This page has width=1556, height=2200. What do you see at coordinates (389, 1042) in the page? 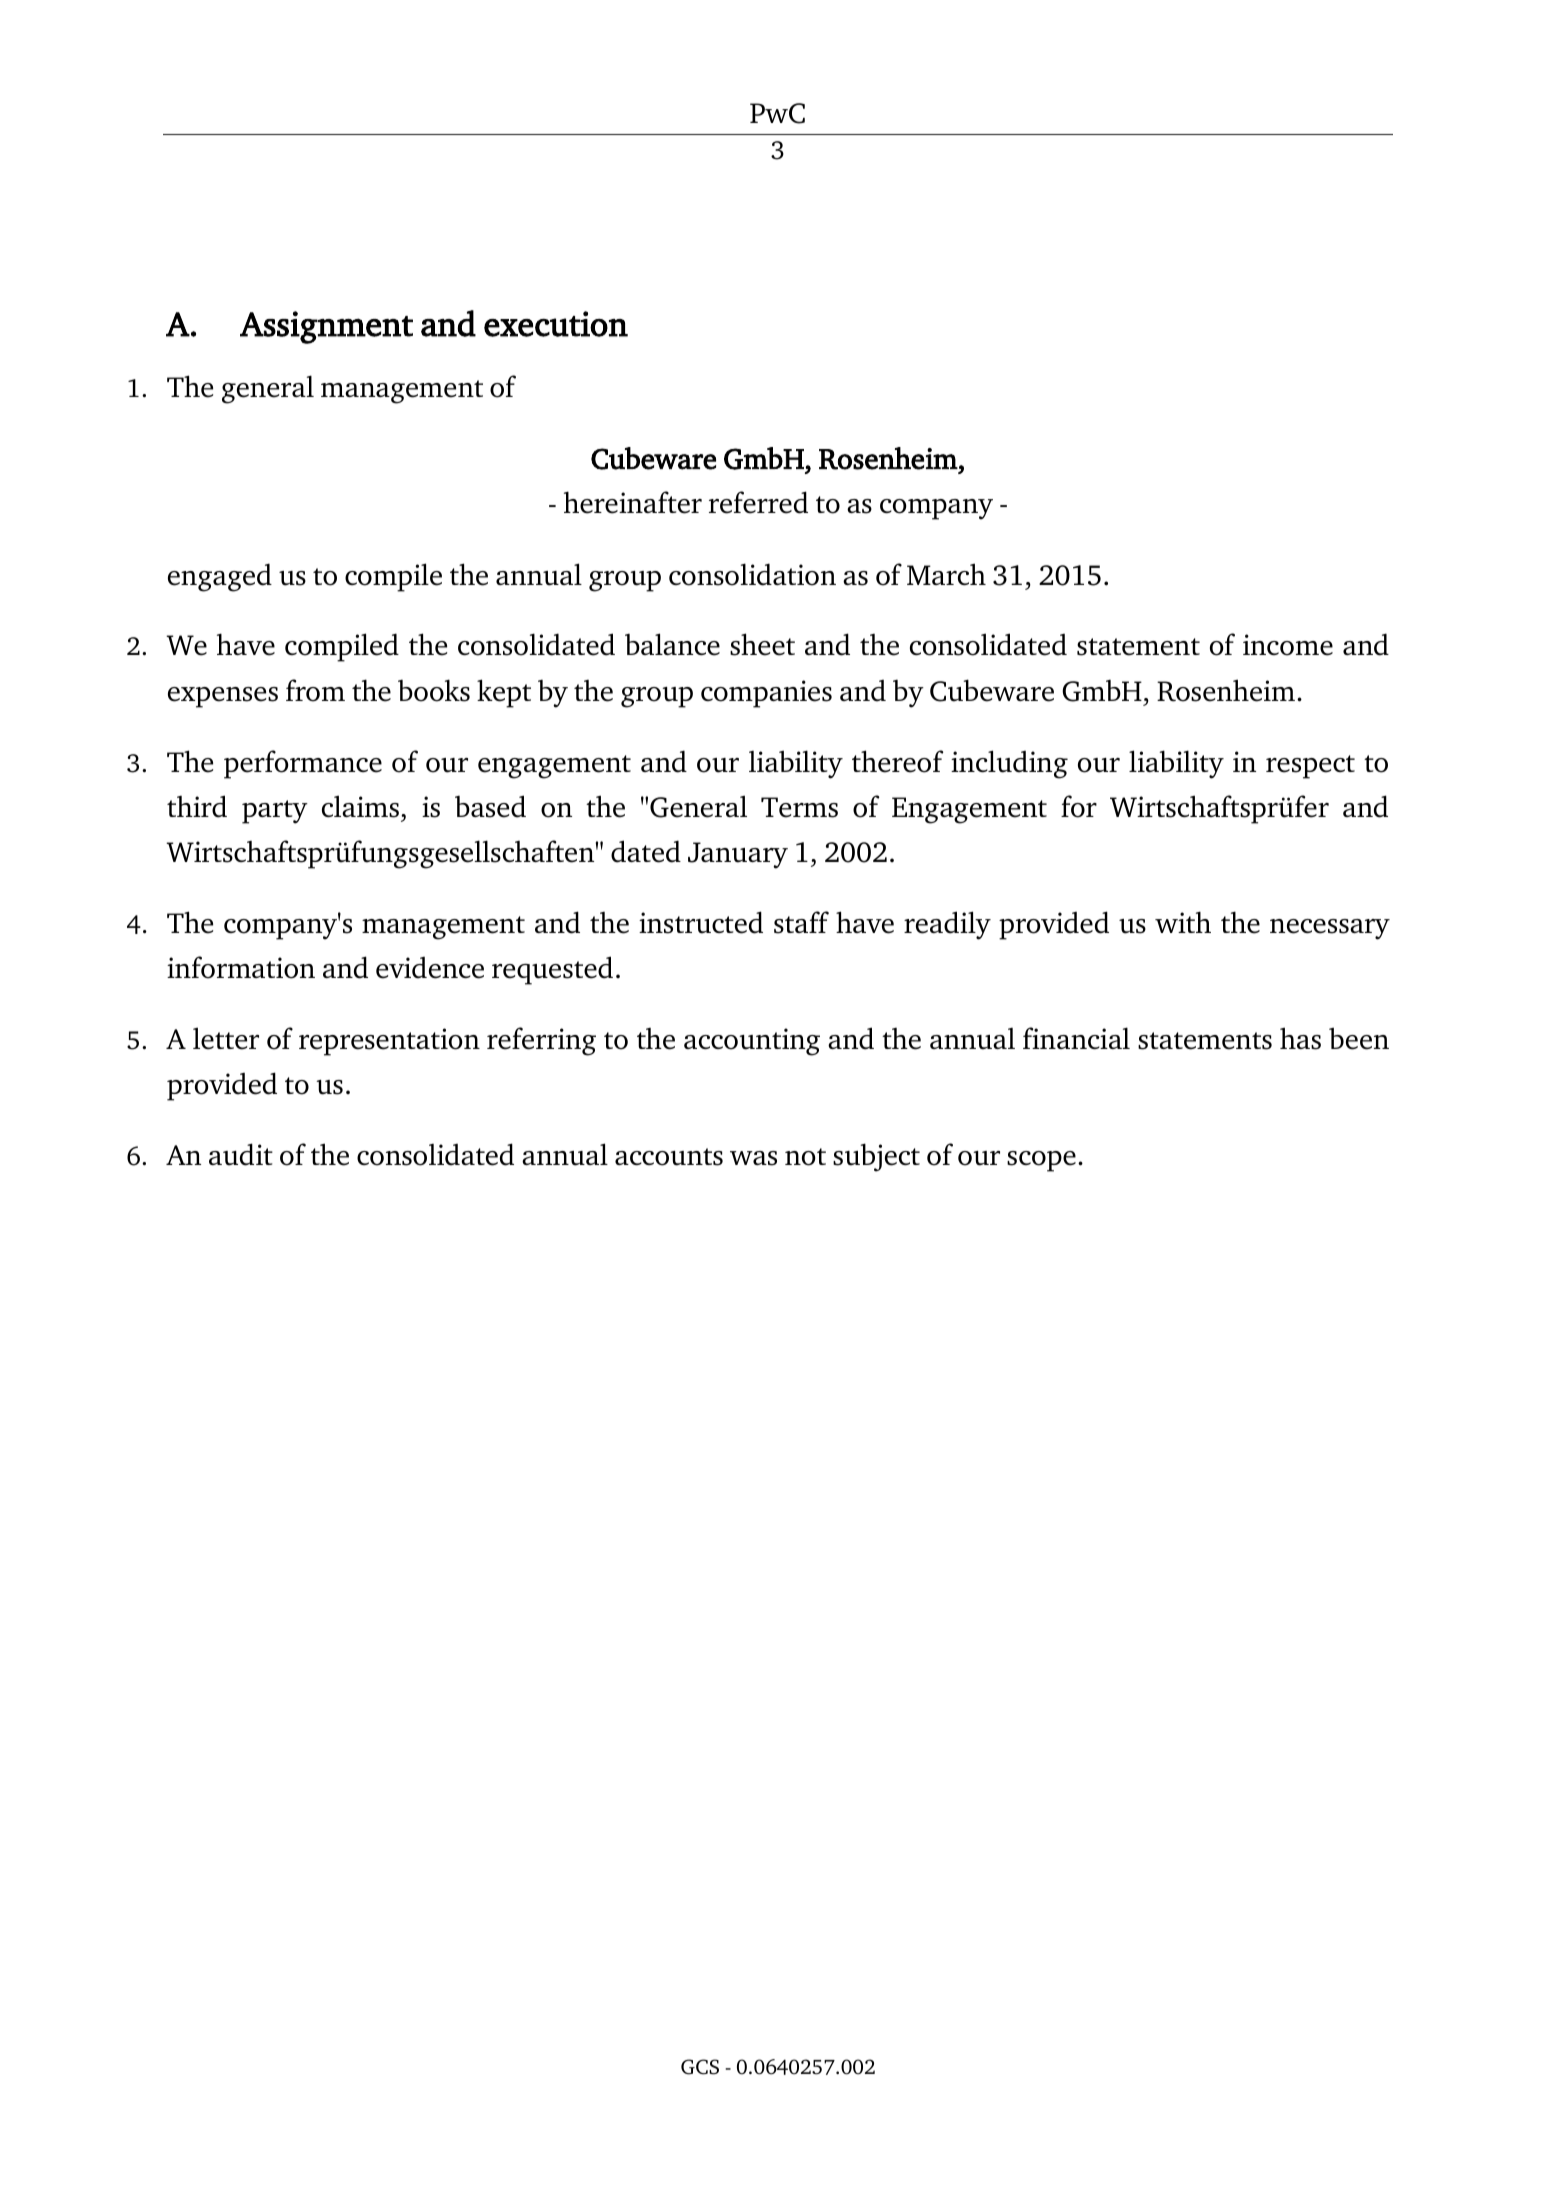
I see `representation` at bounding box center [389, 1042].
